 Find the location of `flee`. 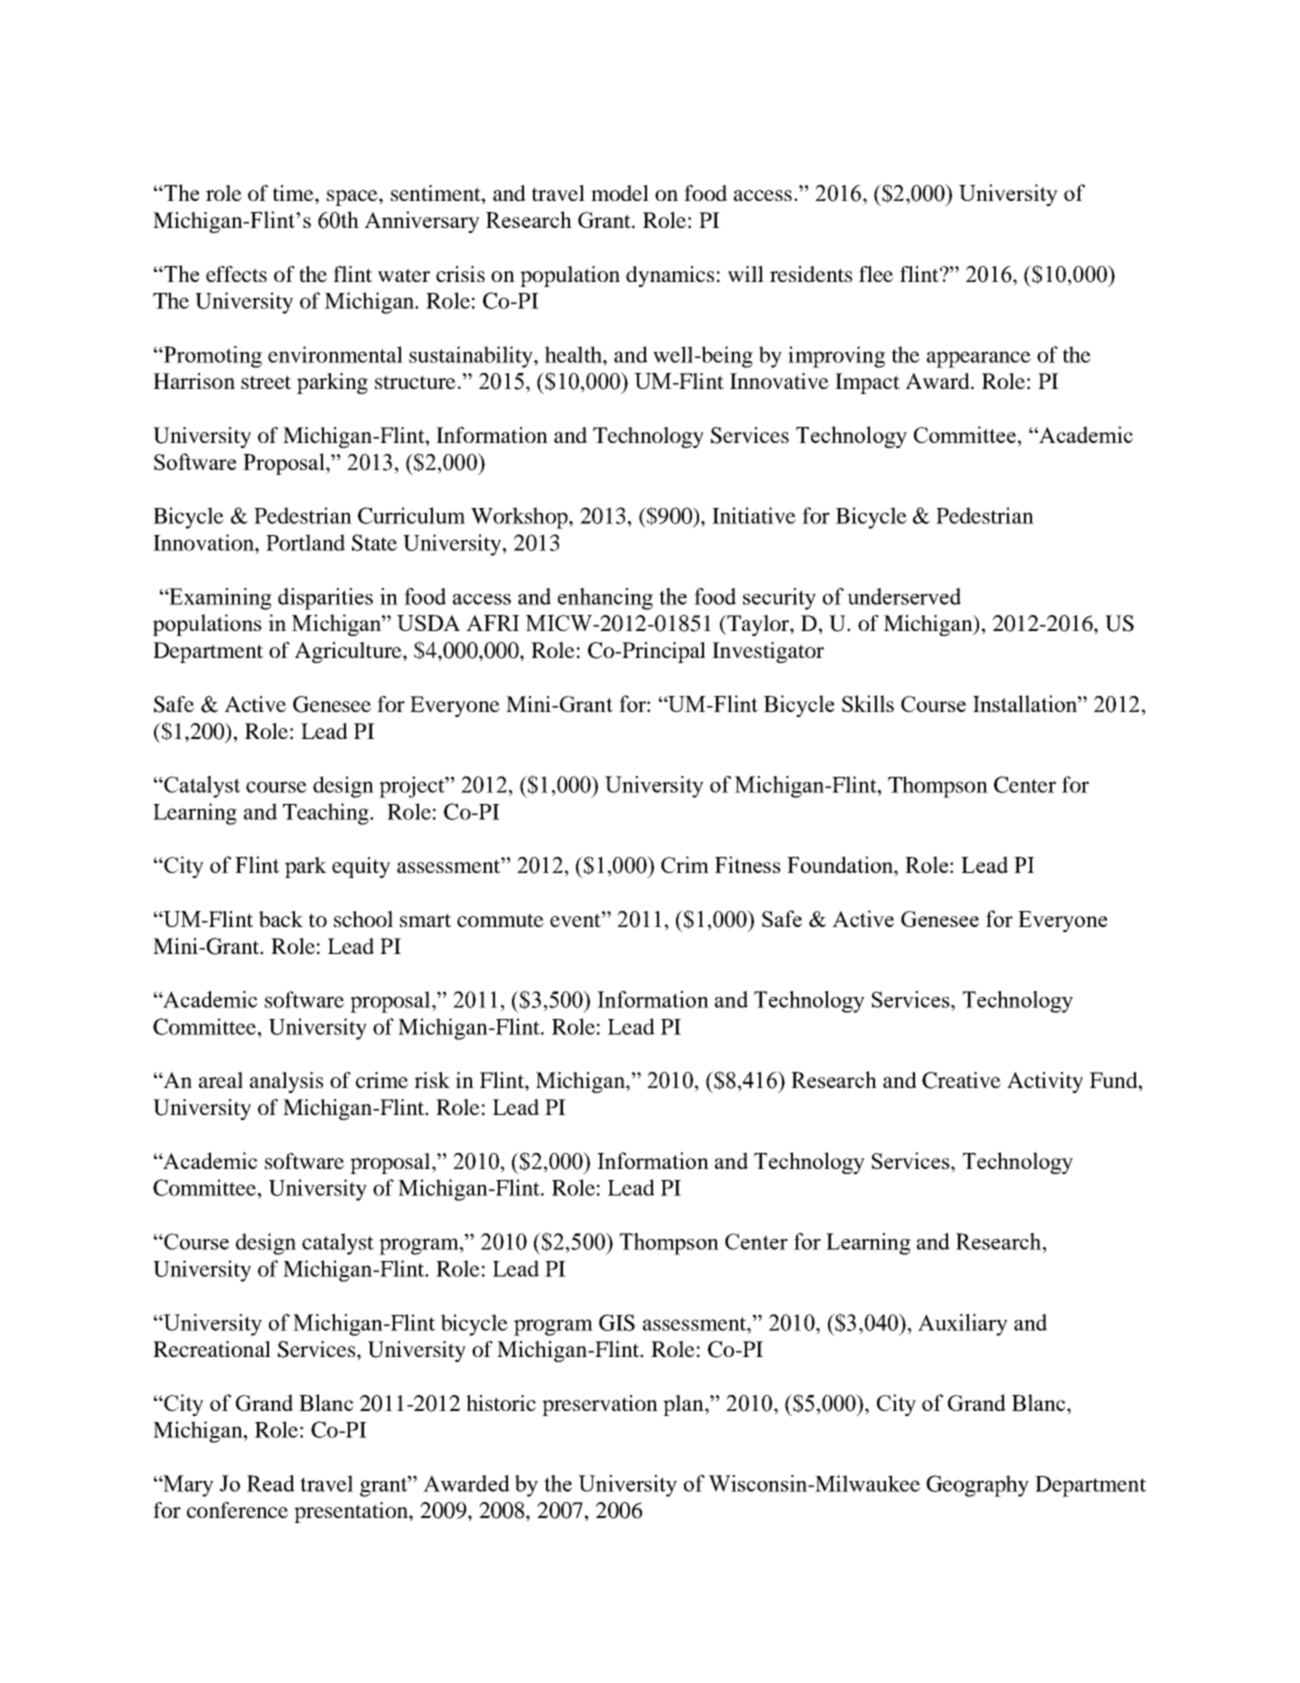

flee is located at coordinates (876, 274).
